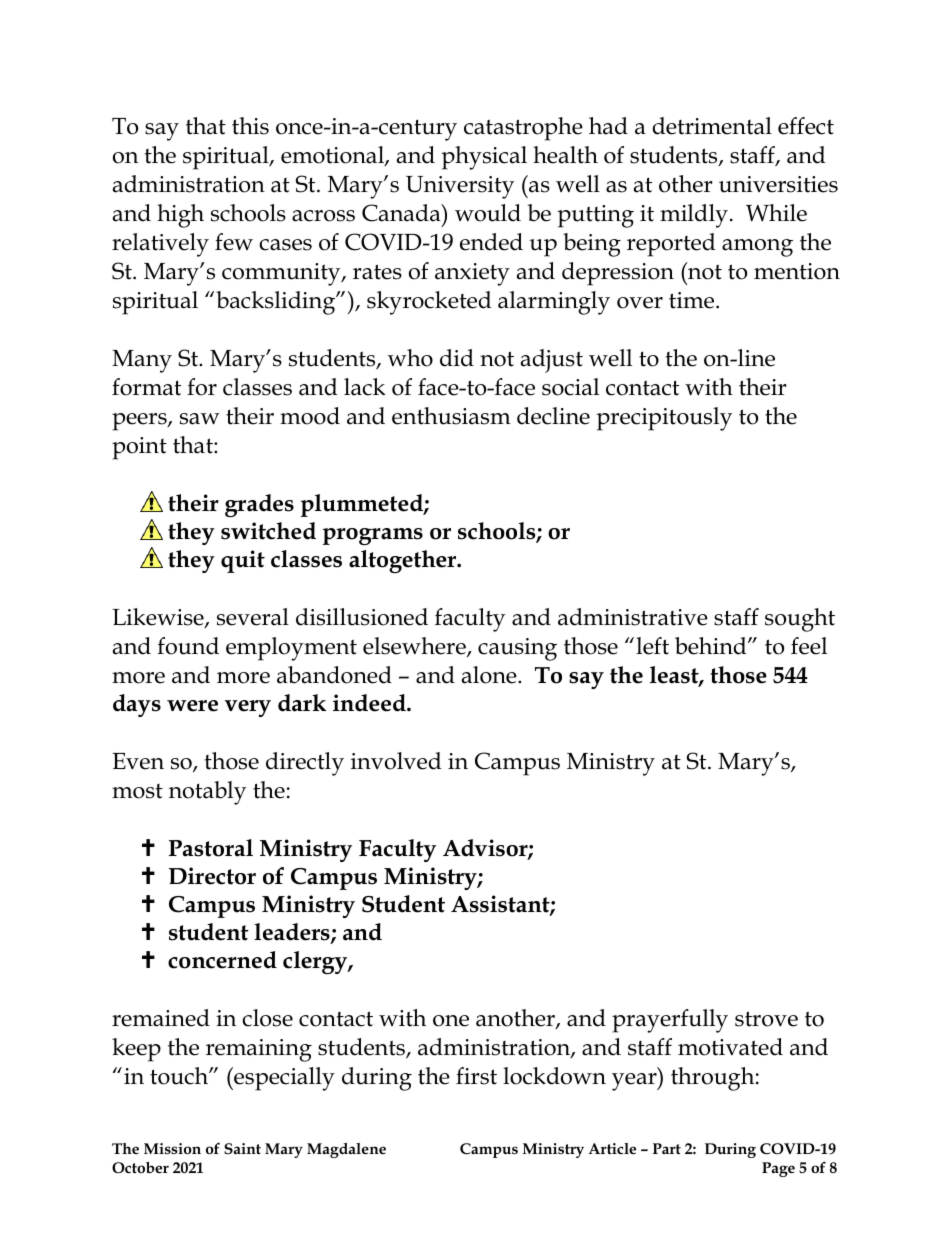 The width and height of the image is (952, 1233). Describe the element at coordinates (712, 646) in the image. I see `behind` at that location.
